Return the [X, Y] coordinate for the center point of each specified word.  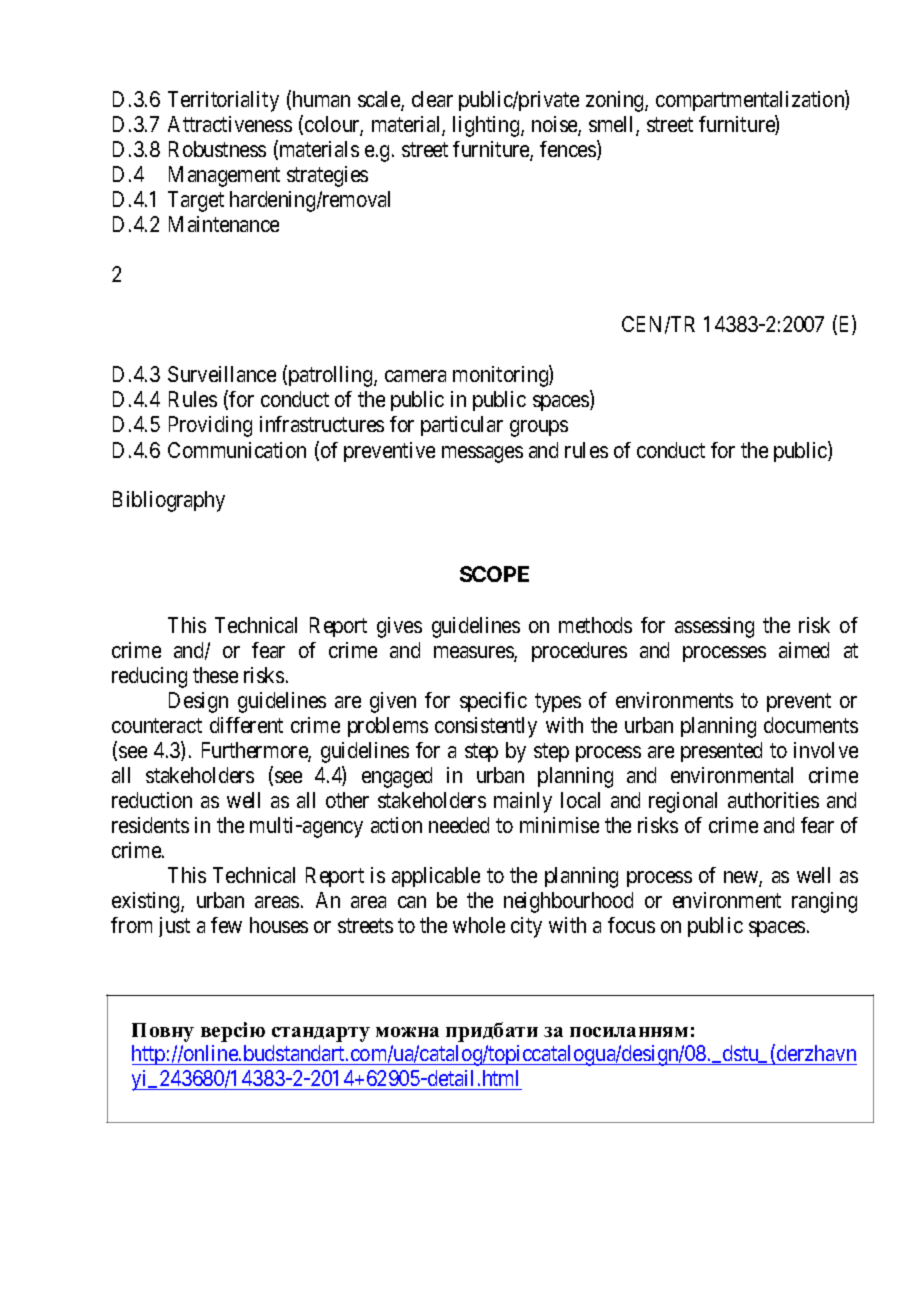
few [226, 925]
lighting [487, 126]
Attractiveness [230, 124]
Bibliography [169, 501]
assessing [714, 627]
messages [482, 454]
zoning [616, 101]
